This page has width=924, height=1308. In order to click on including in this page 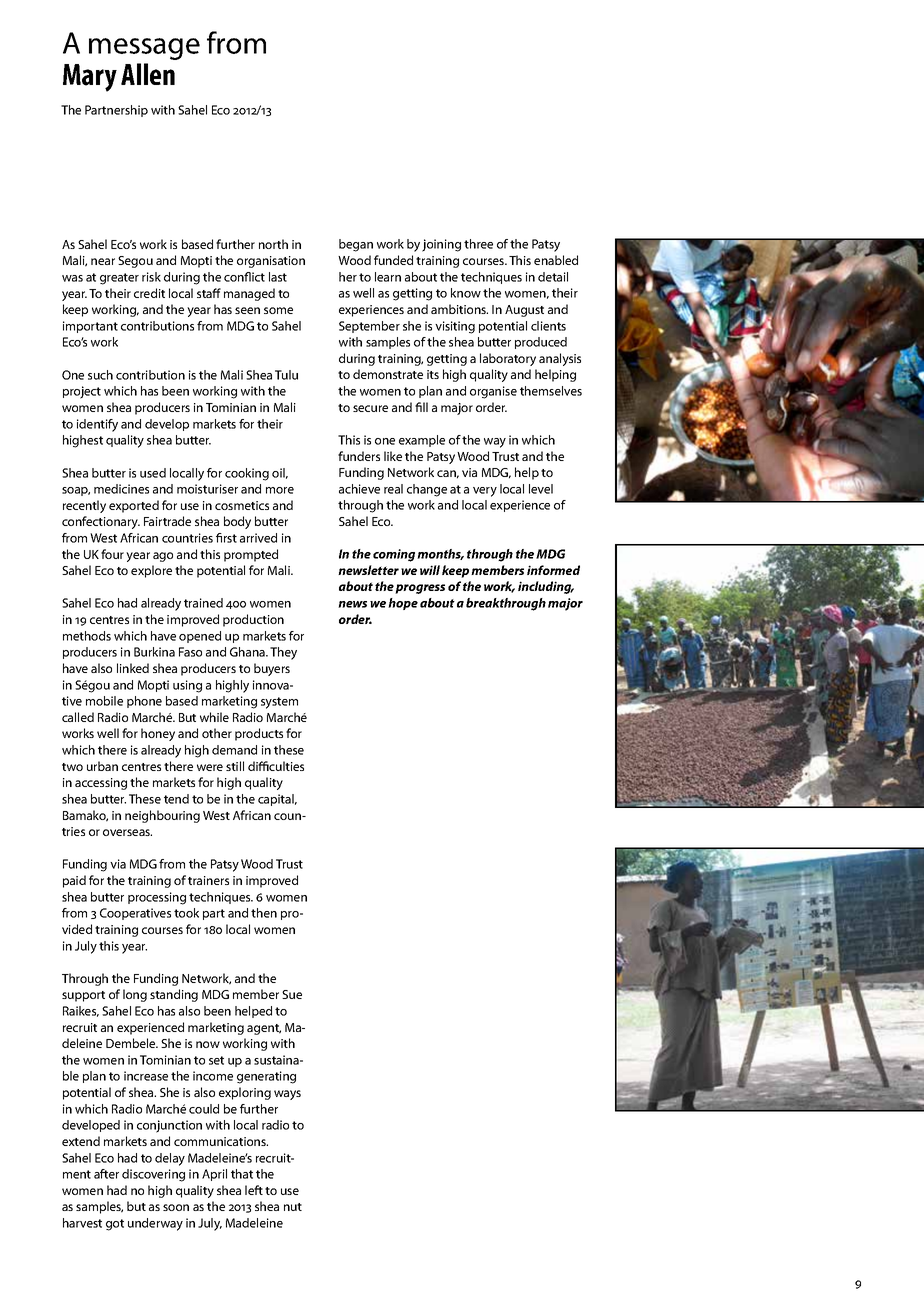, I will do `click(546, 587)`.
